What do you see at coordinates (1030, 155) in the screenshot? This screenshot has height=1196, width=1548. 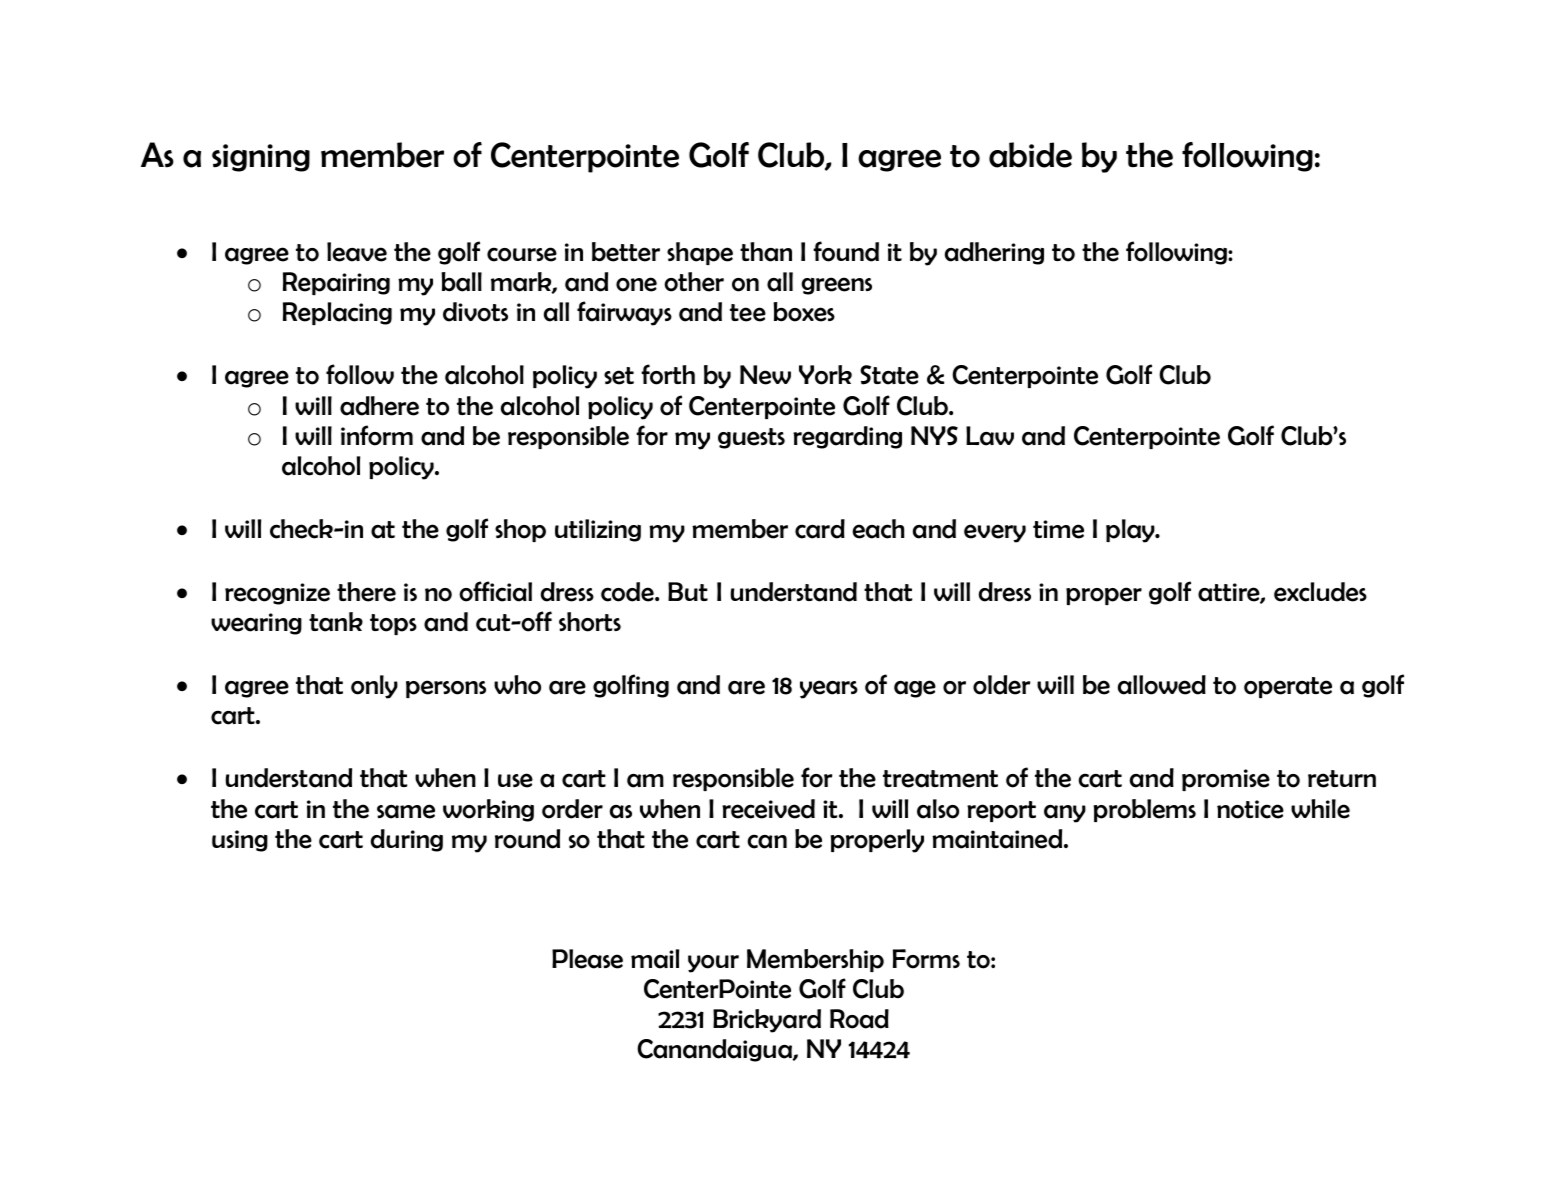 I see `abide` at bounding box center [1030, 155].
